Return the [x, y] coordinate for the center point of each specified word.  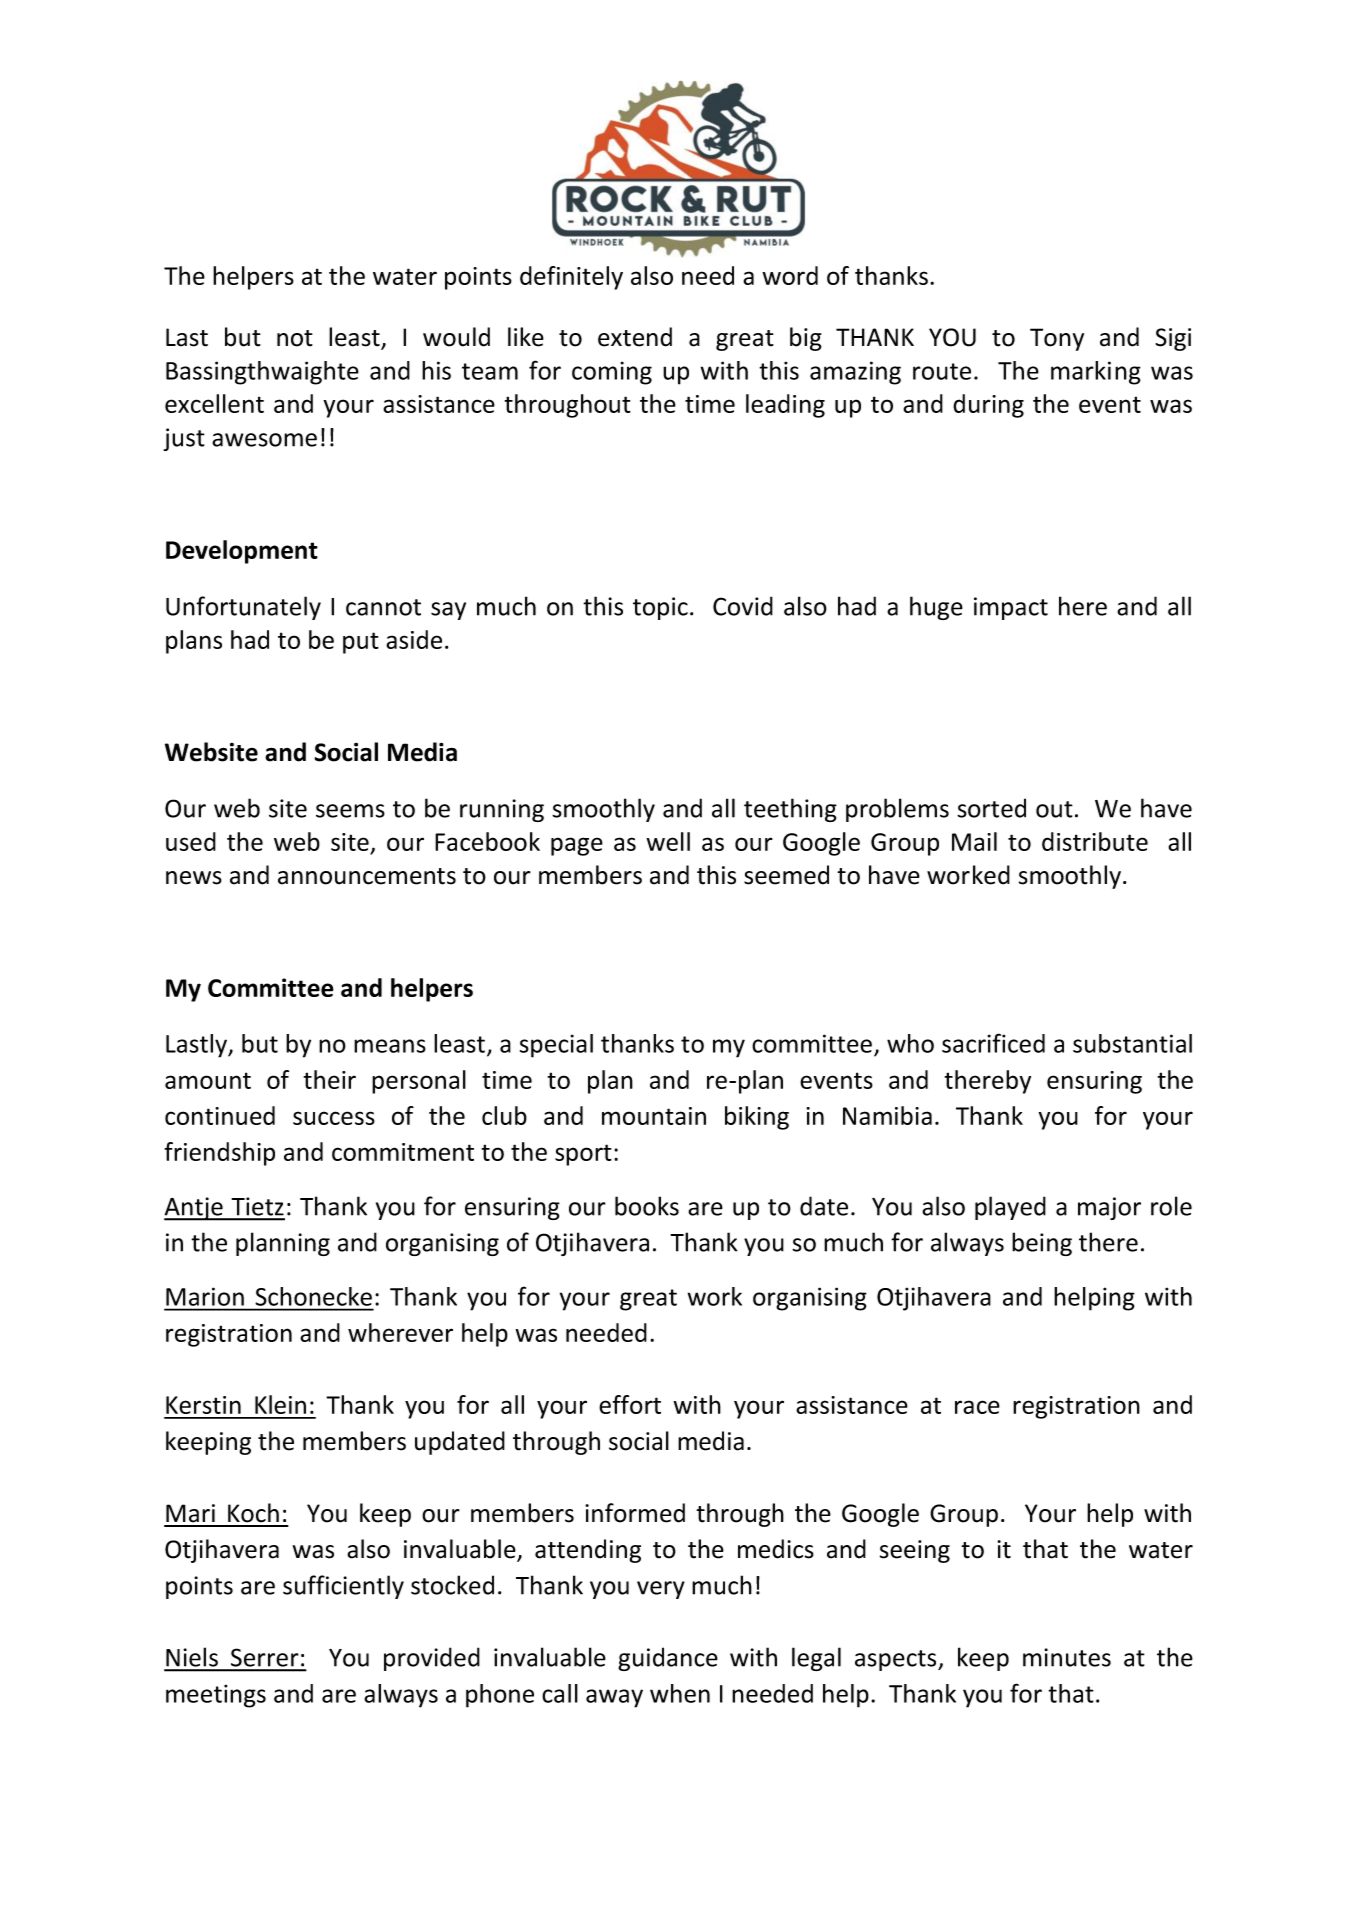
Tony [1057, 339]
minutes [1067, 1657]
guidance [668, 1659]
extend [635, 337]
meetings [216, 1696]
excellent [214, 403]
